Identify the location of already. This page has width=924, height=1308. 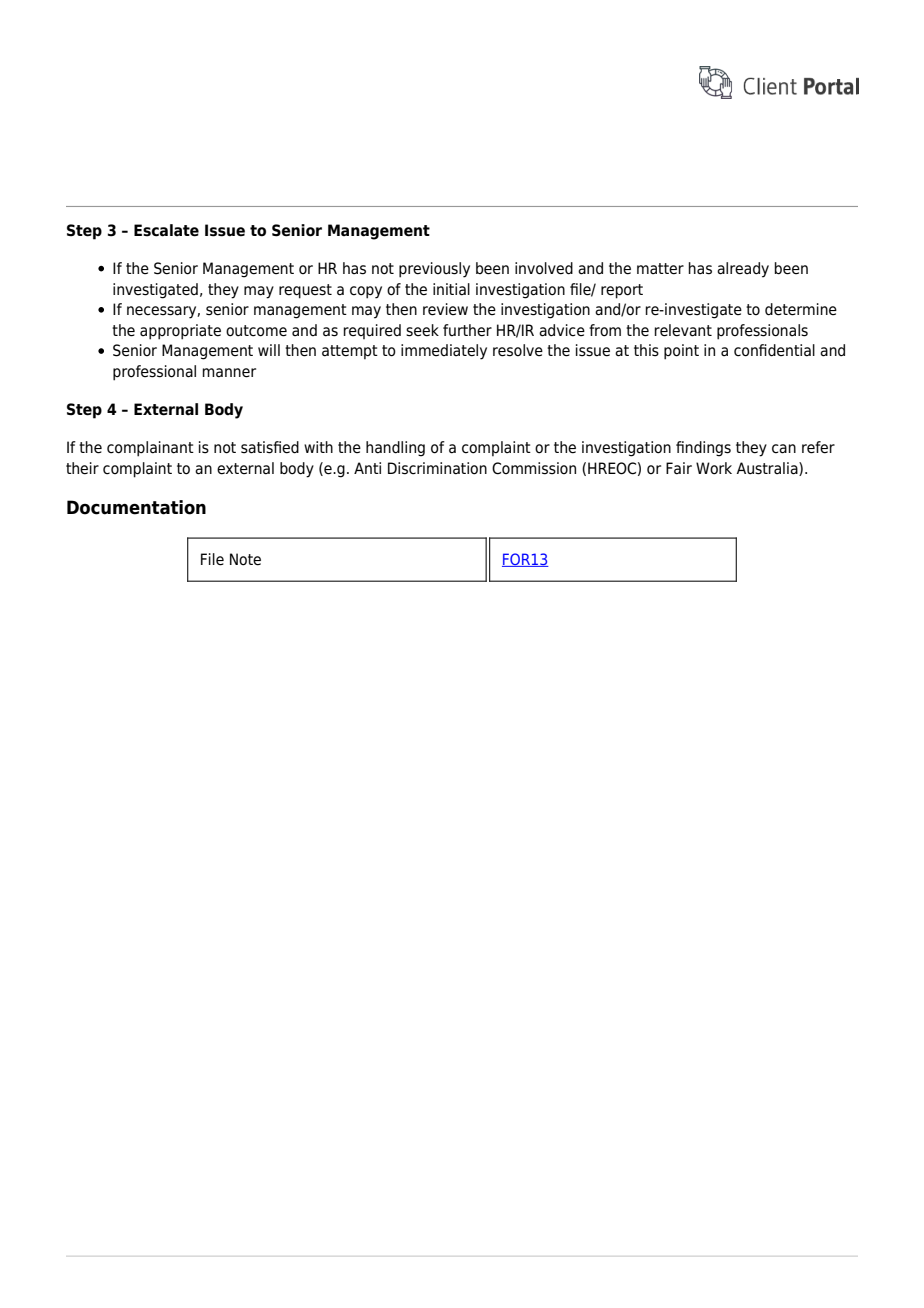
(743, 270).
